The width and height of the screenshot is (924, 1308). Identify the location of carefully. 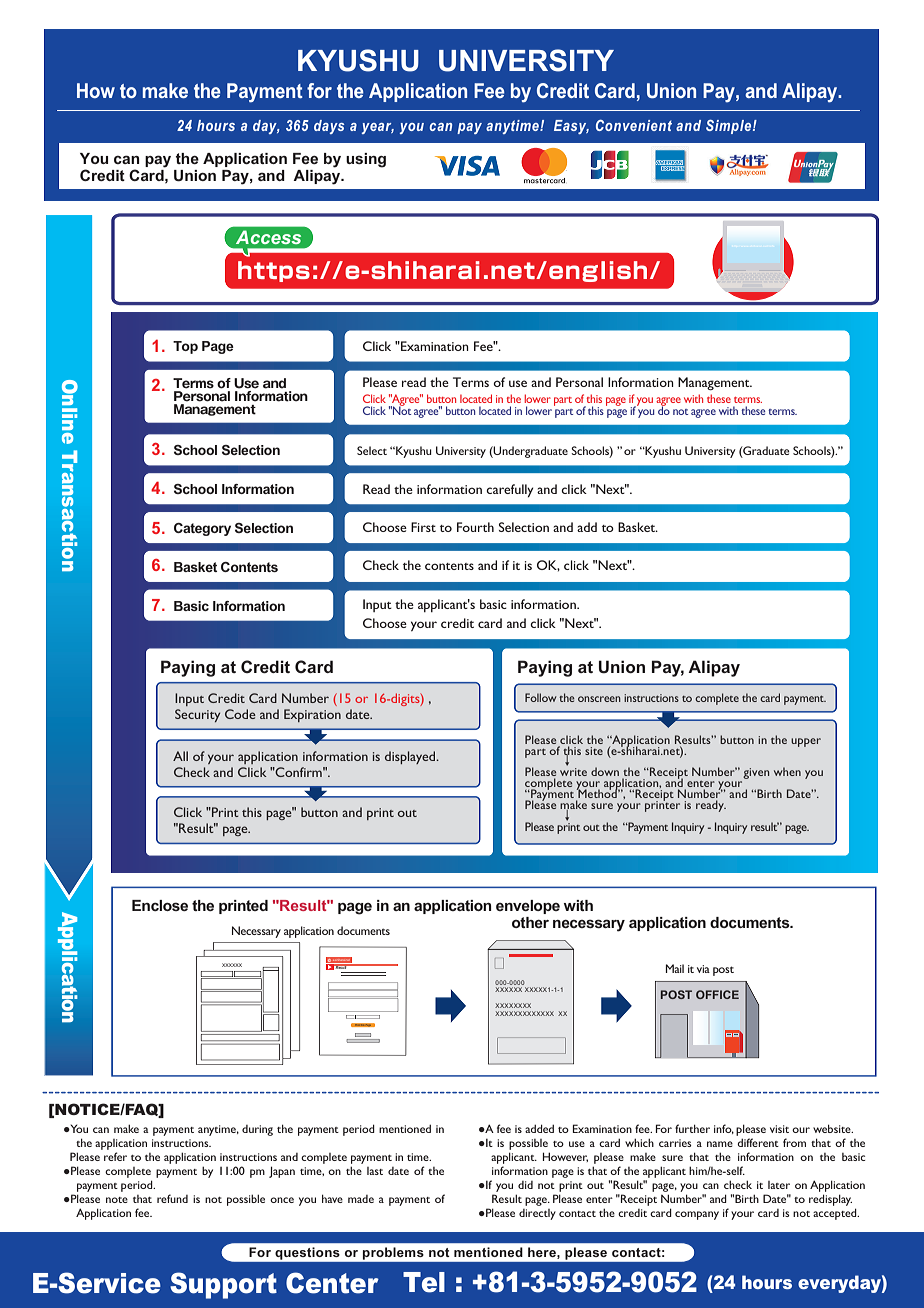
(510, 491).
